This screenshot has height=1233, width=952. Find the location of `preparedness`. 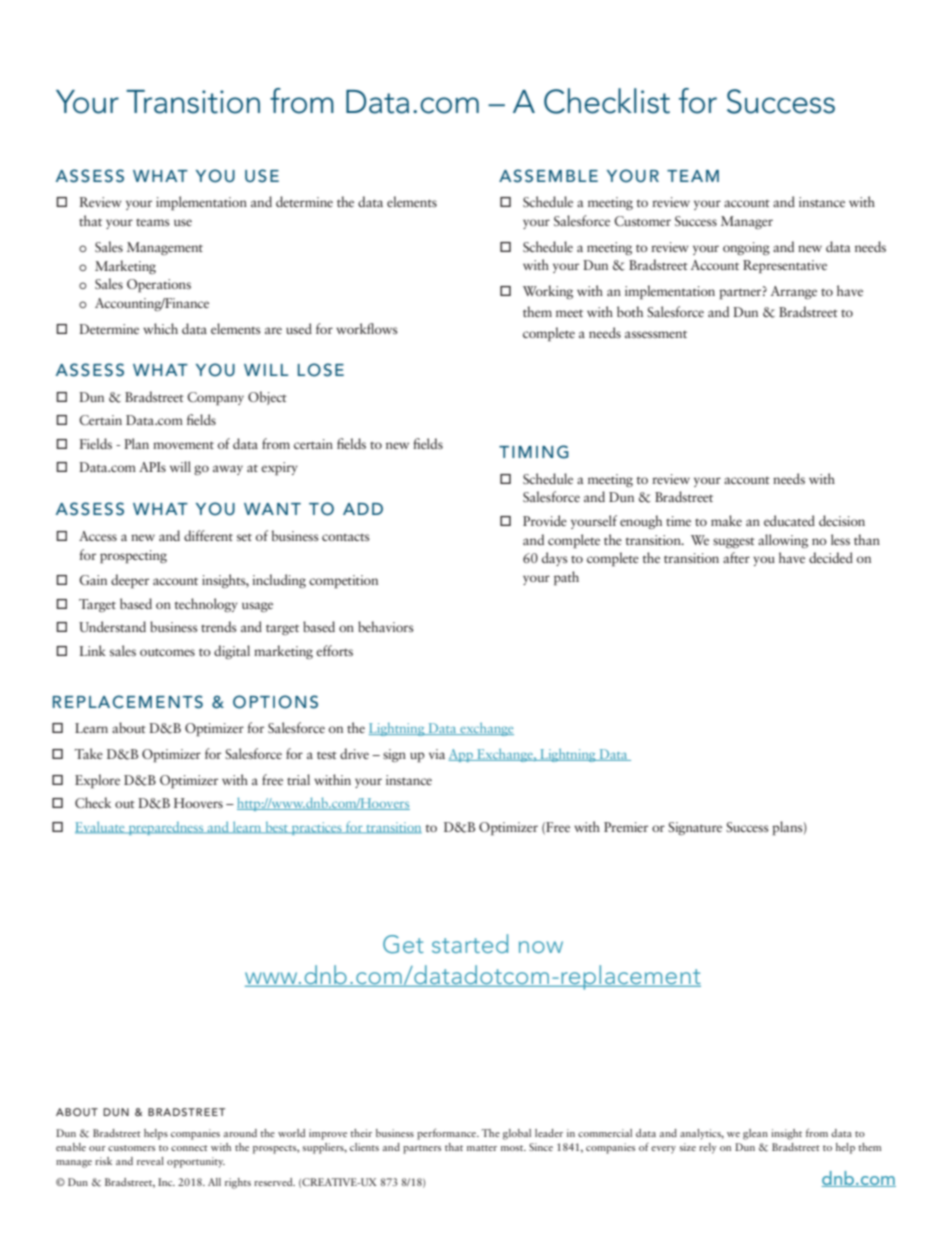

preparedness is located at coordinates (166, 828).
